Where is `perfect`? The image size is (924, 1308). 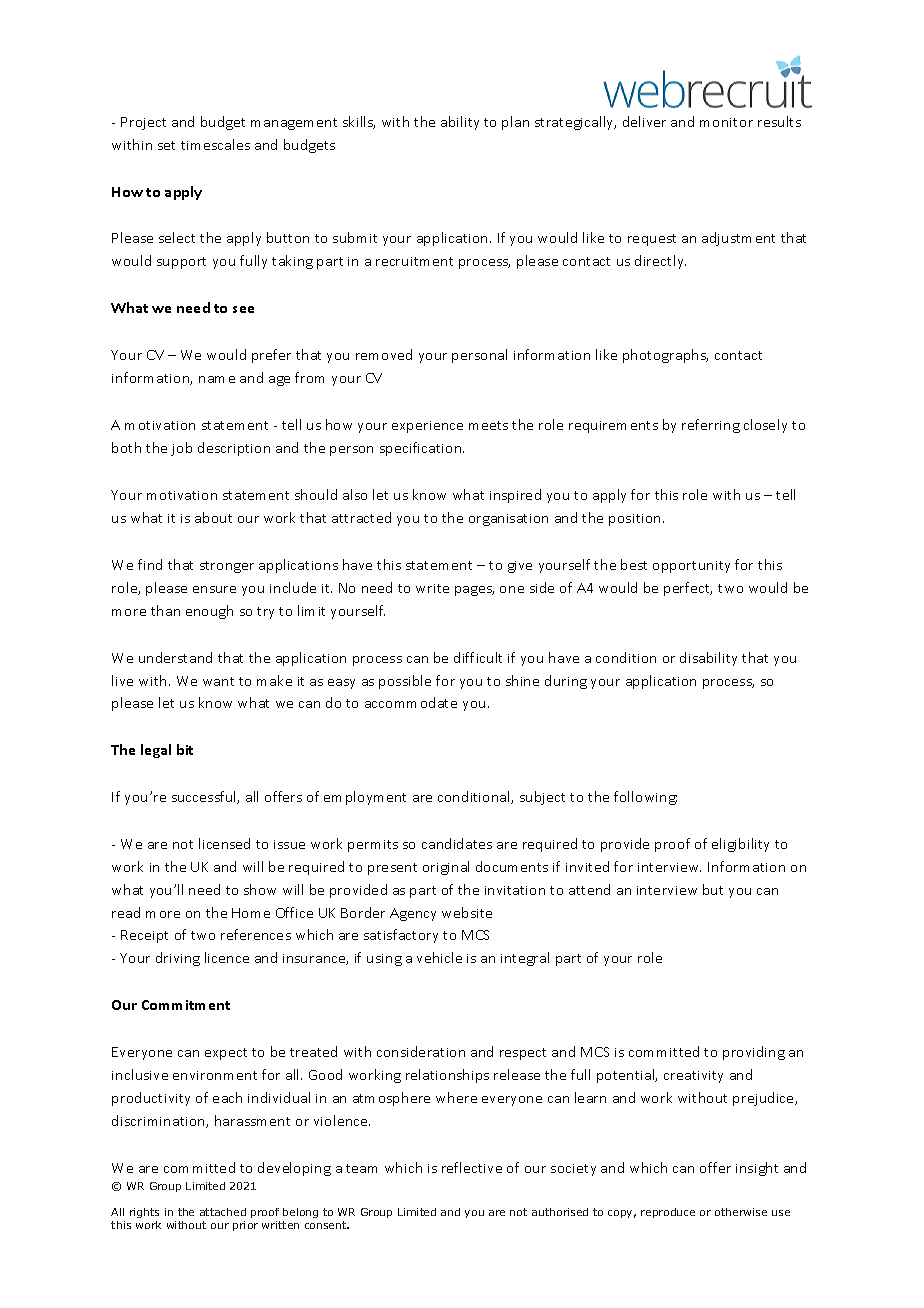 perfect is located at coordinates (688, 589).
